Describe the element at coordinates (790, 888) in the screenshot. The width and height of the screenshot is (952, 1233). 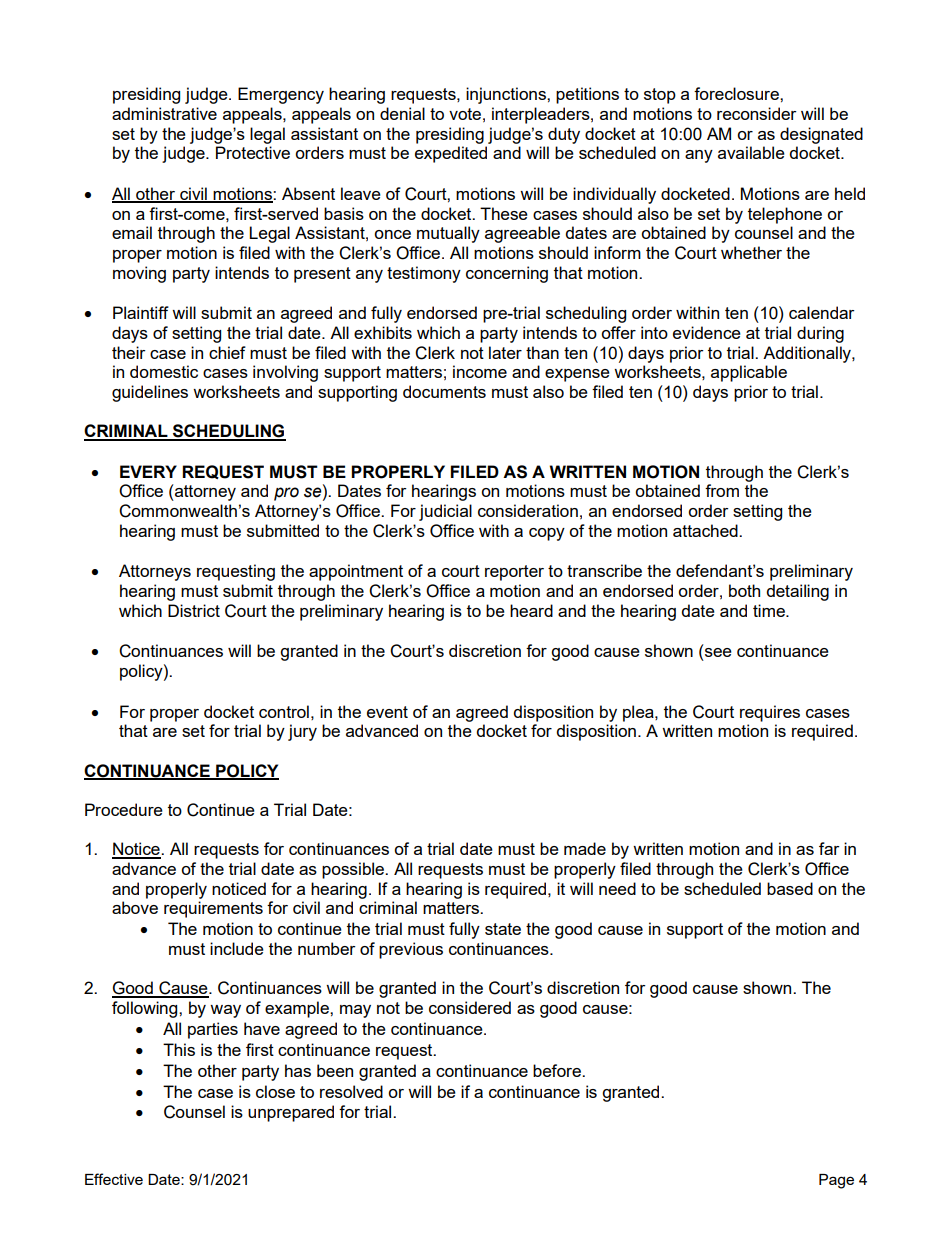
I see `based` at that location.
